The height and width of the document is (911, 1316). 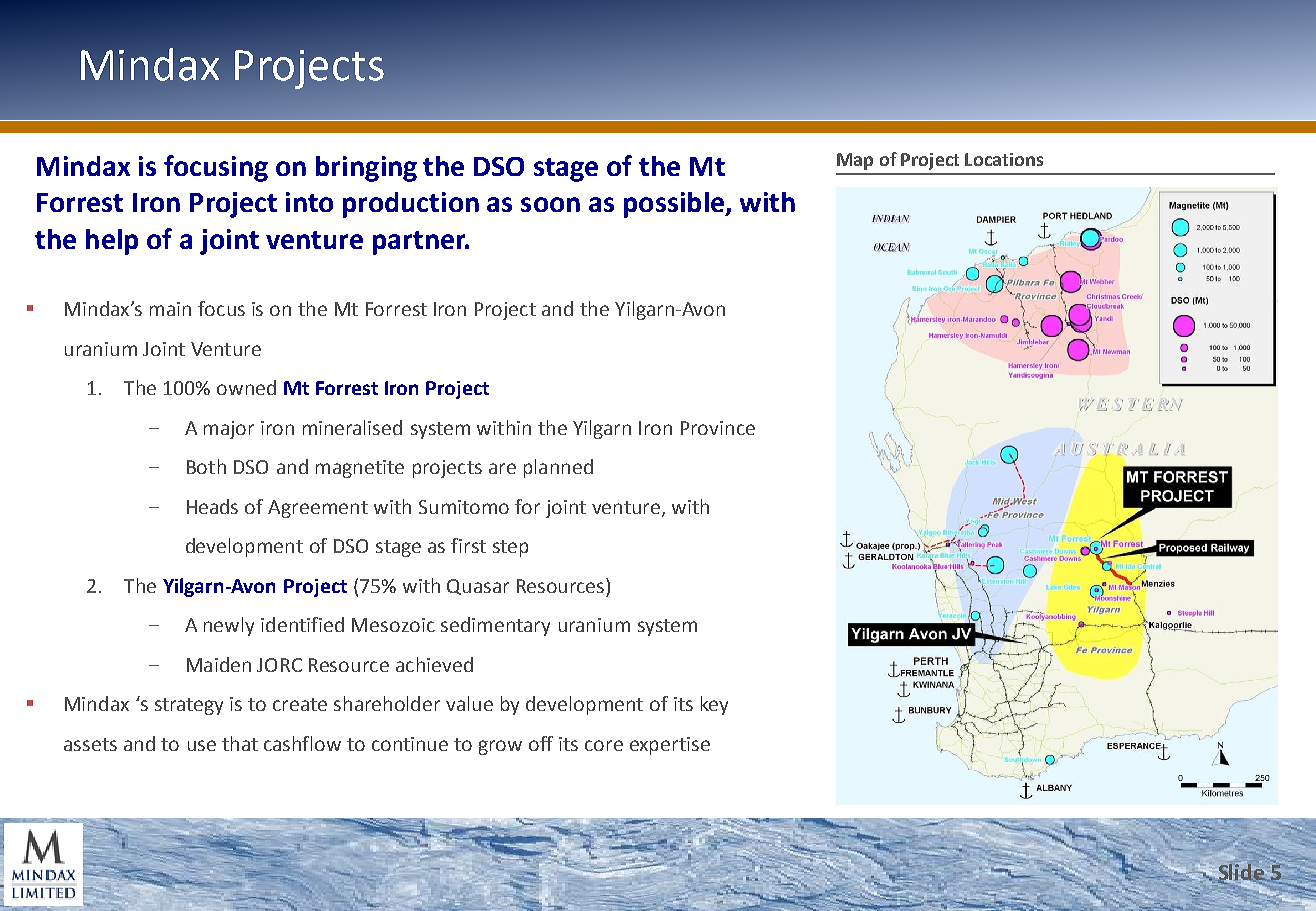 What do you see at coordinates (675, 205) in the document?
I see `possible` at bounding box center [675, 205].
